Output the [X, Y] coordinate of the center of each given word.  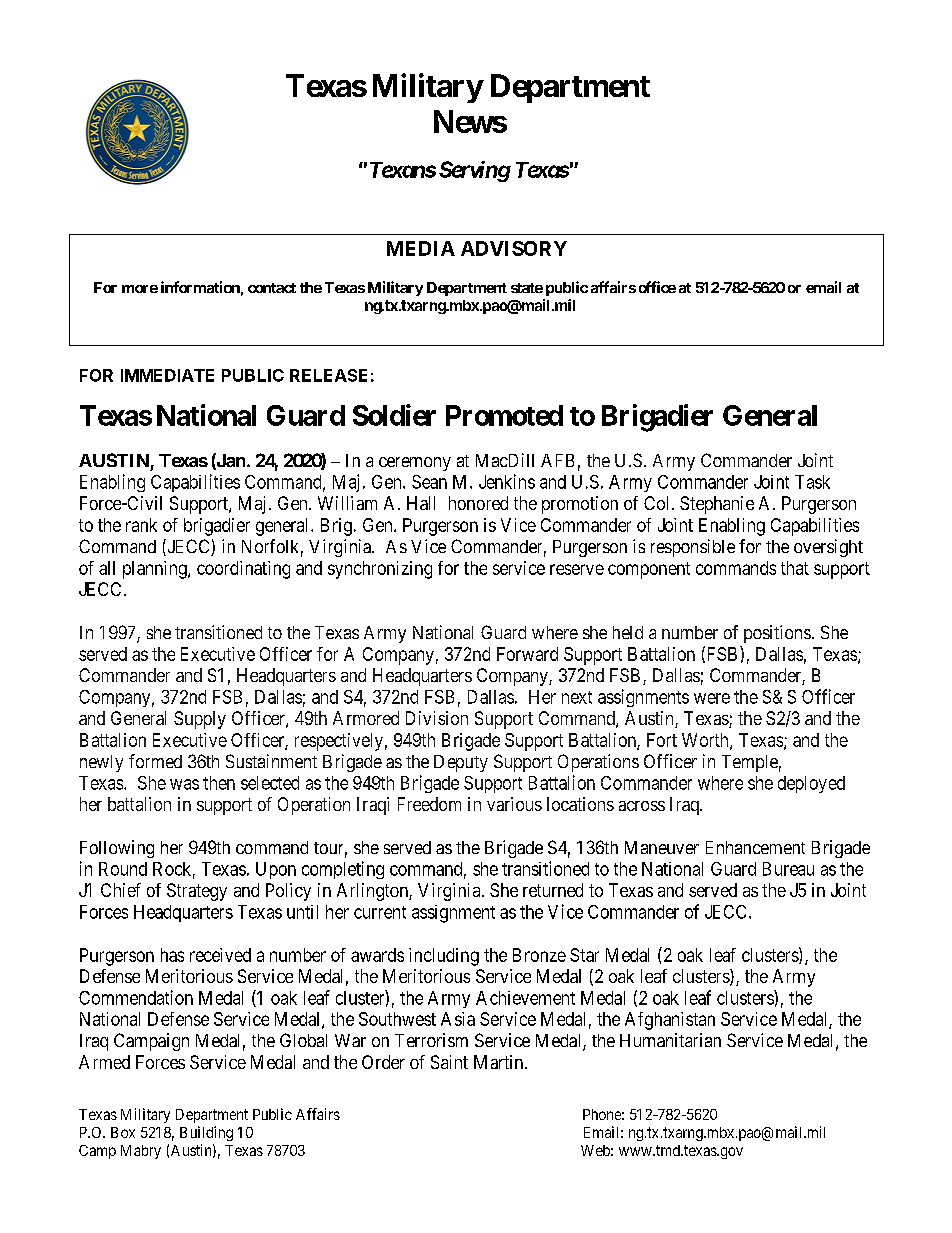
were [712, 698]
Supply [200, 720]
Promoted [504, 415]
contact [272, 288]
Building [206, 1133]
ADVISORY [514, 248]
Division [437, 718]
